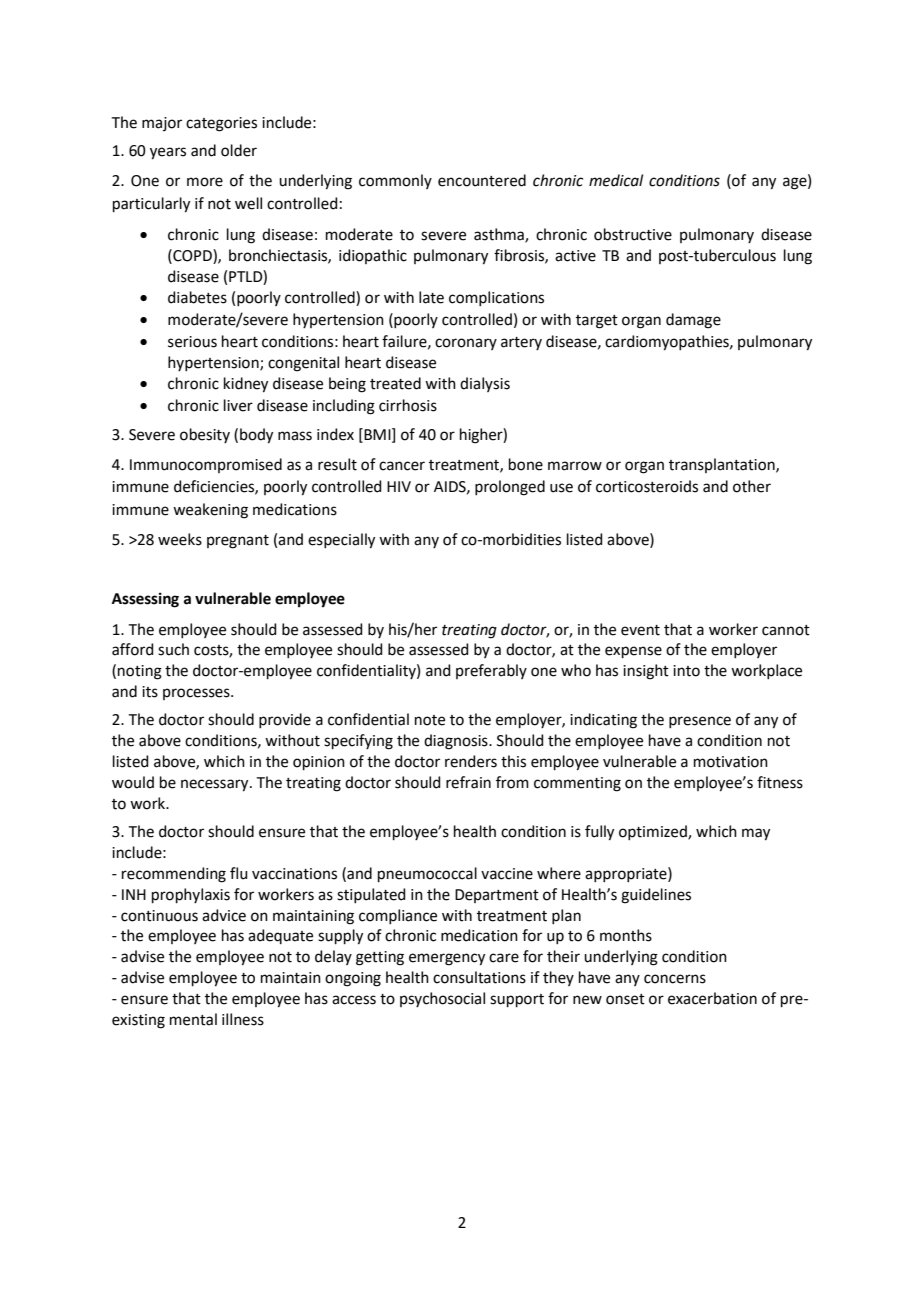 This screenshot has height=1308, width=924. I want to click on coronary, so click(466, 344).
